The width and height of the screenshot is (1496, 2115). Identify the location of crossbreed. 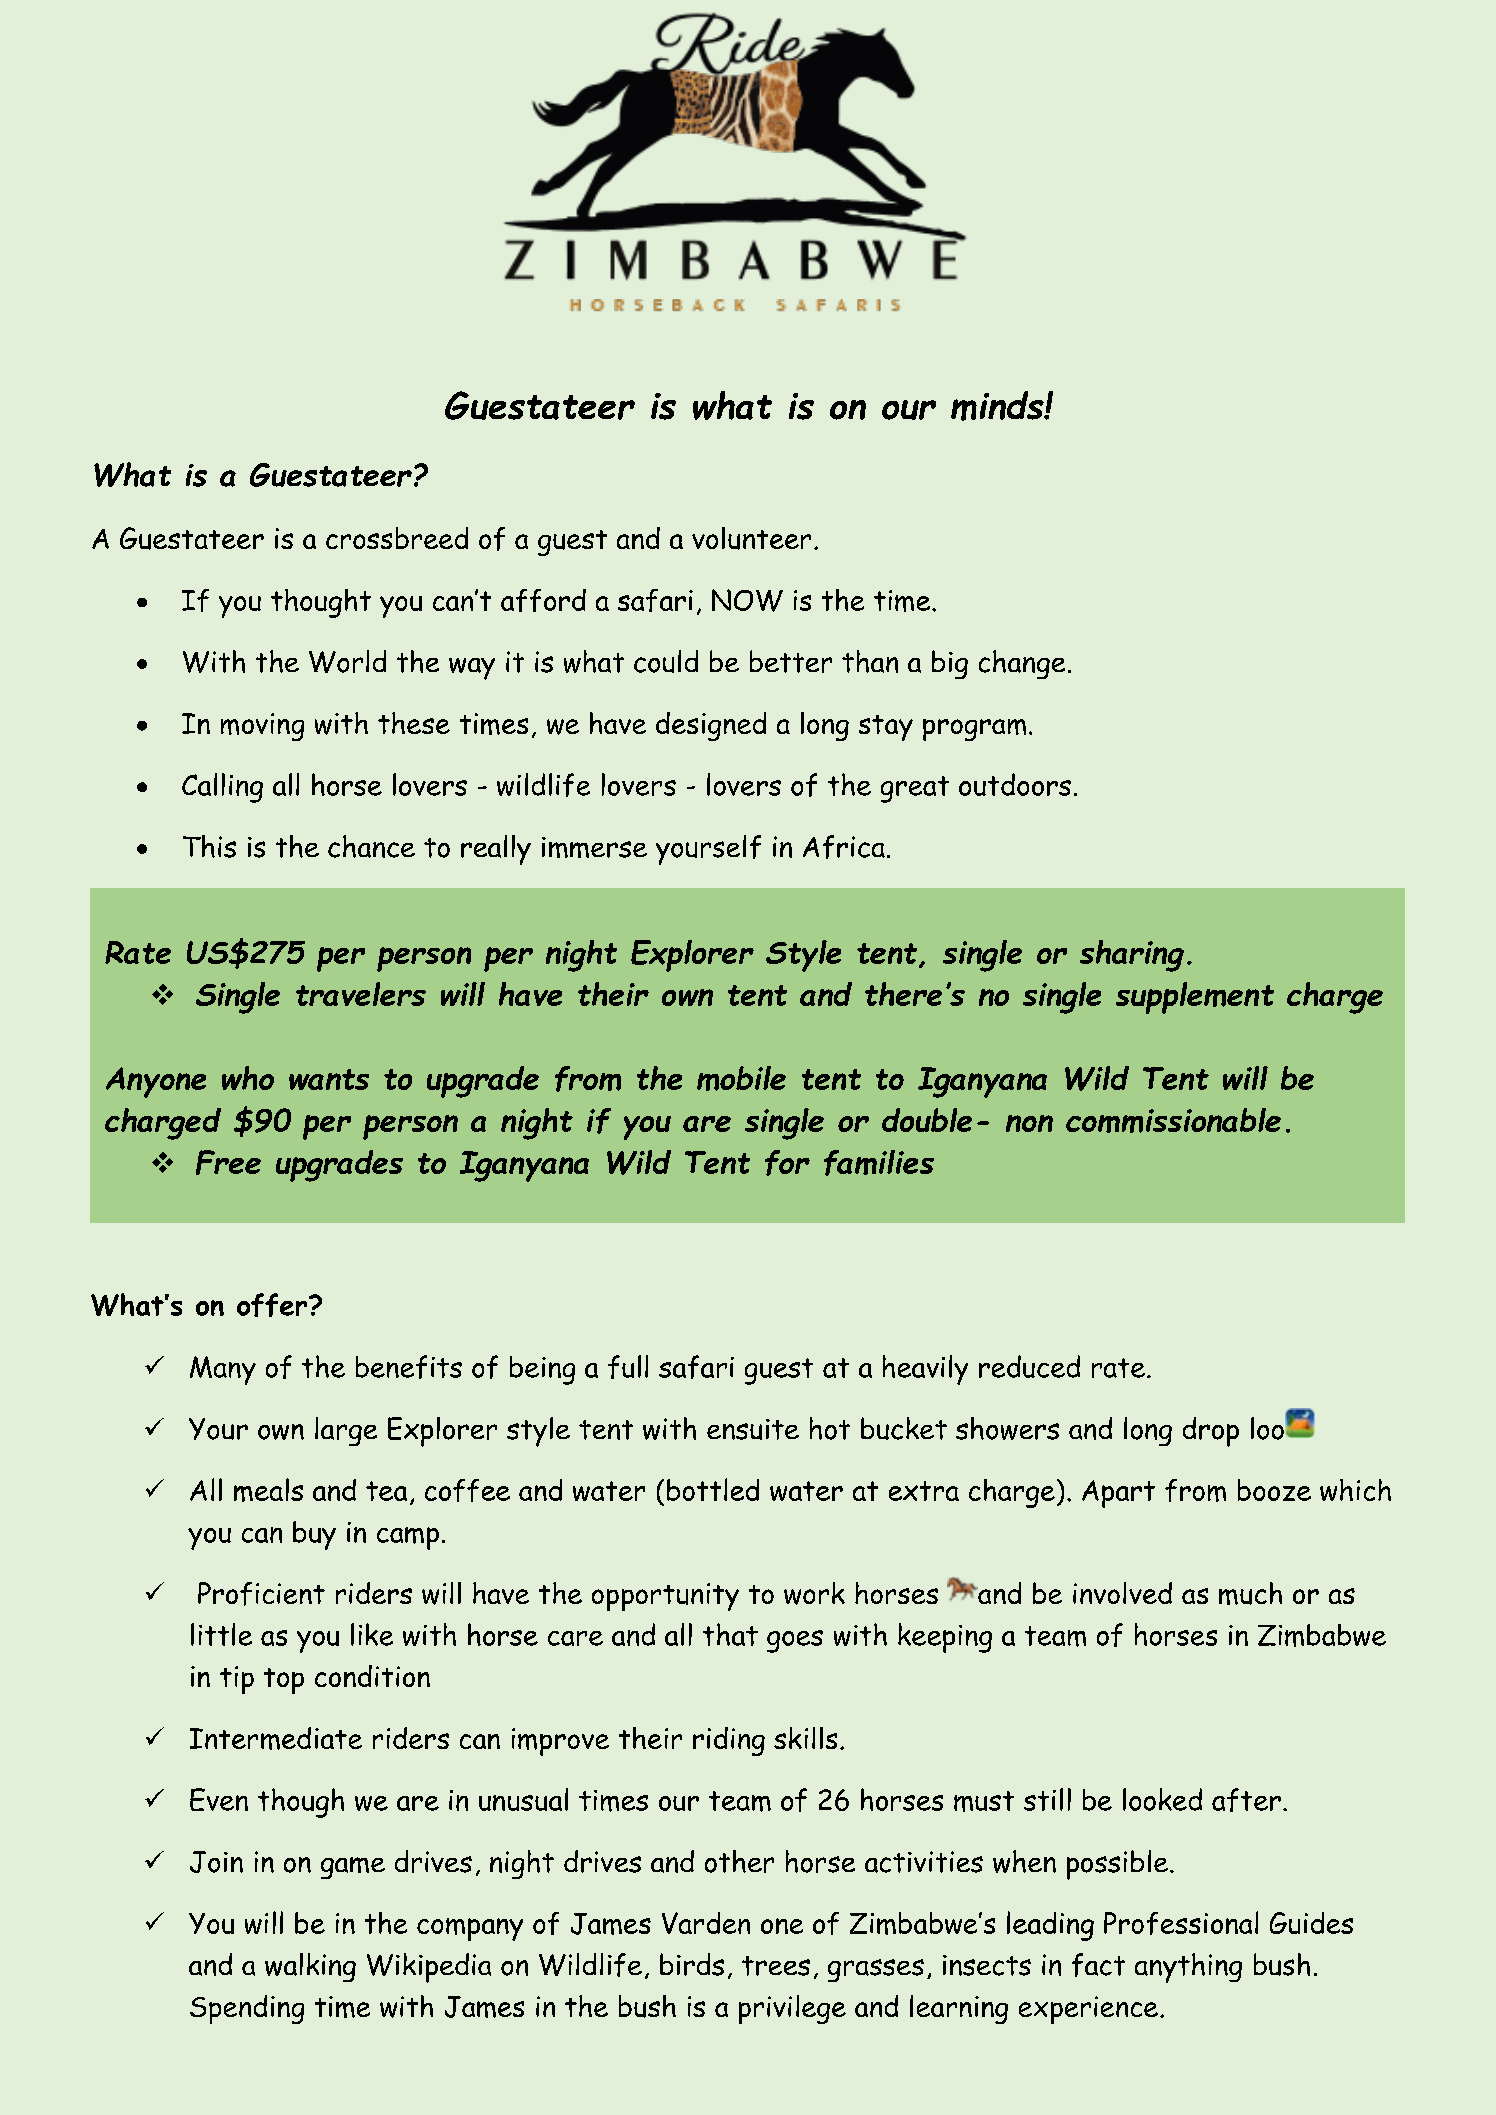
(397, 538).
